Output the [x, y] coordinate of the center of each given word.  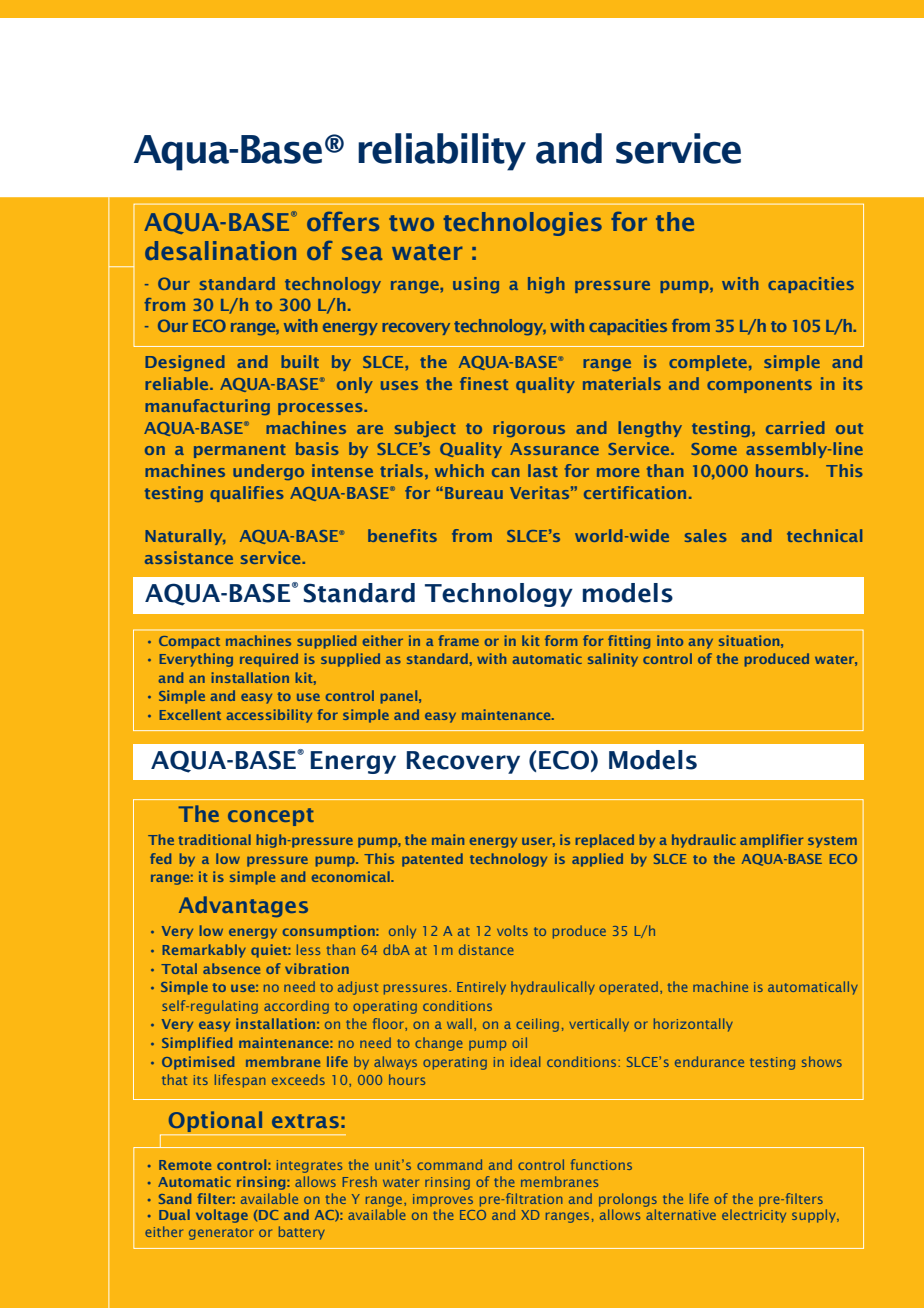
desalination [220, 250]
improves [443, 1200]
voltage [222, 1216]
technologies [523, 224]
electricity [754, 1216]
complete [708, 363]
